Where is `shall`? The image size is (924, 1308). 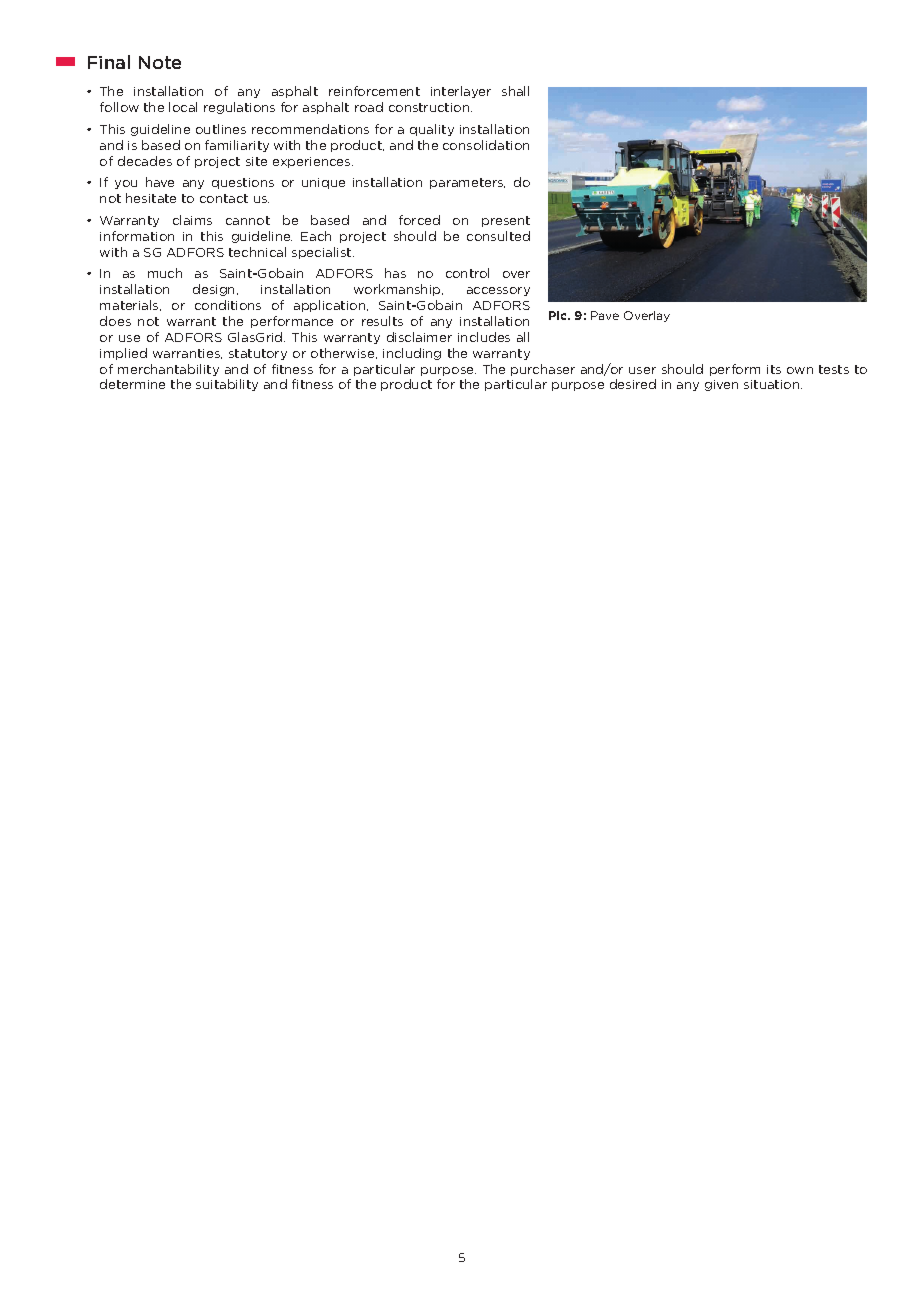 shall is located at coordinates (515, 91).
